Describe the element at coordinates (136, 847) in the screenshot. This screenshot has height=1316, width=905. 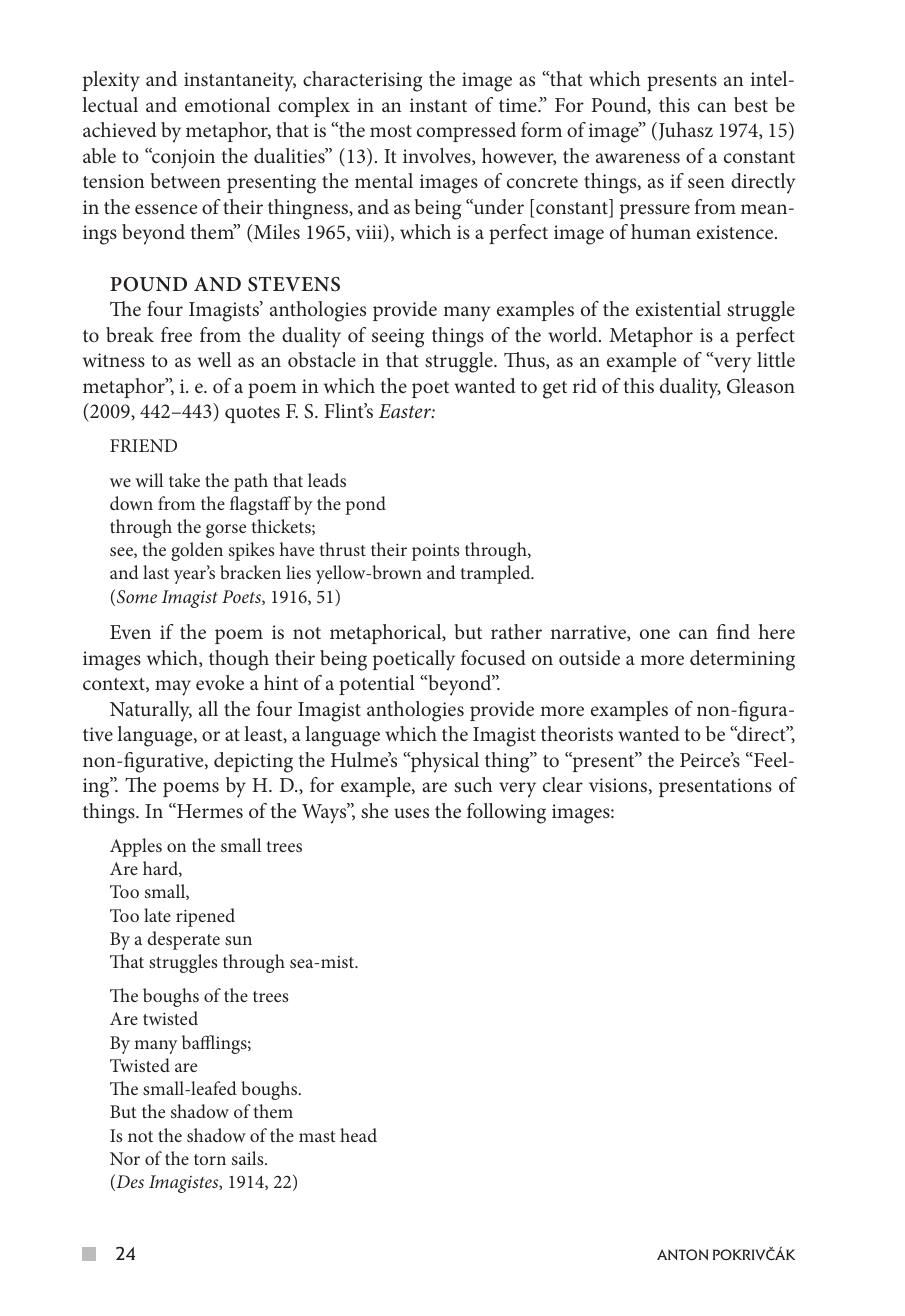
I see `Apples` at that location.
